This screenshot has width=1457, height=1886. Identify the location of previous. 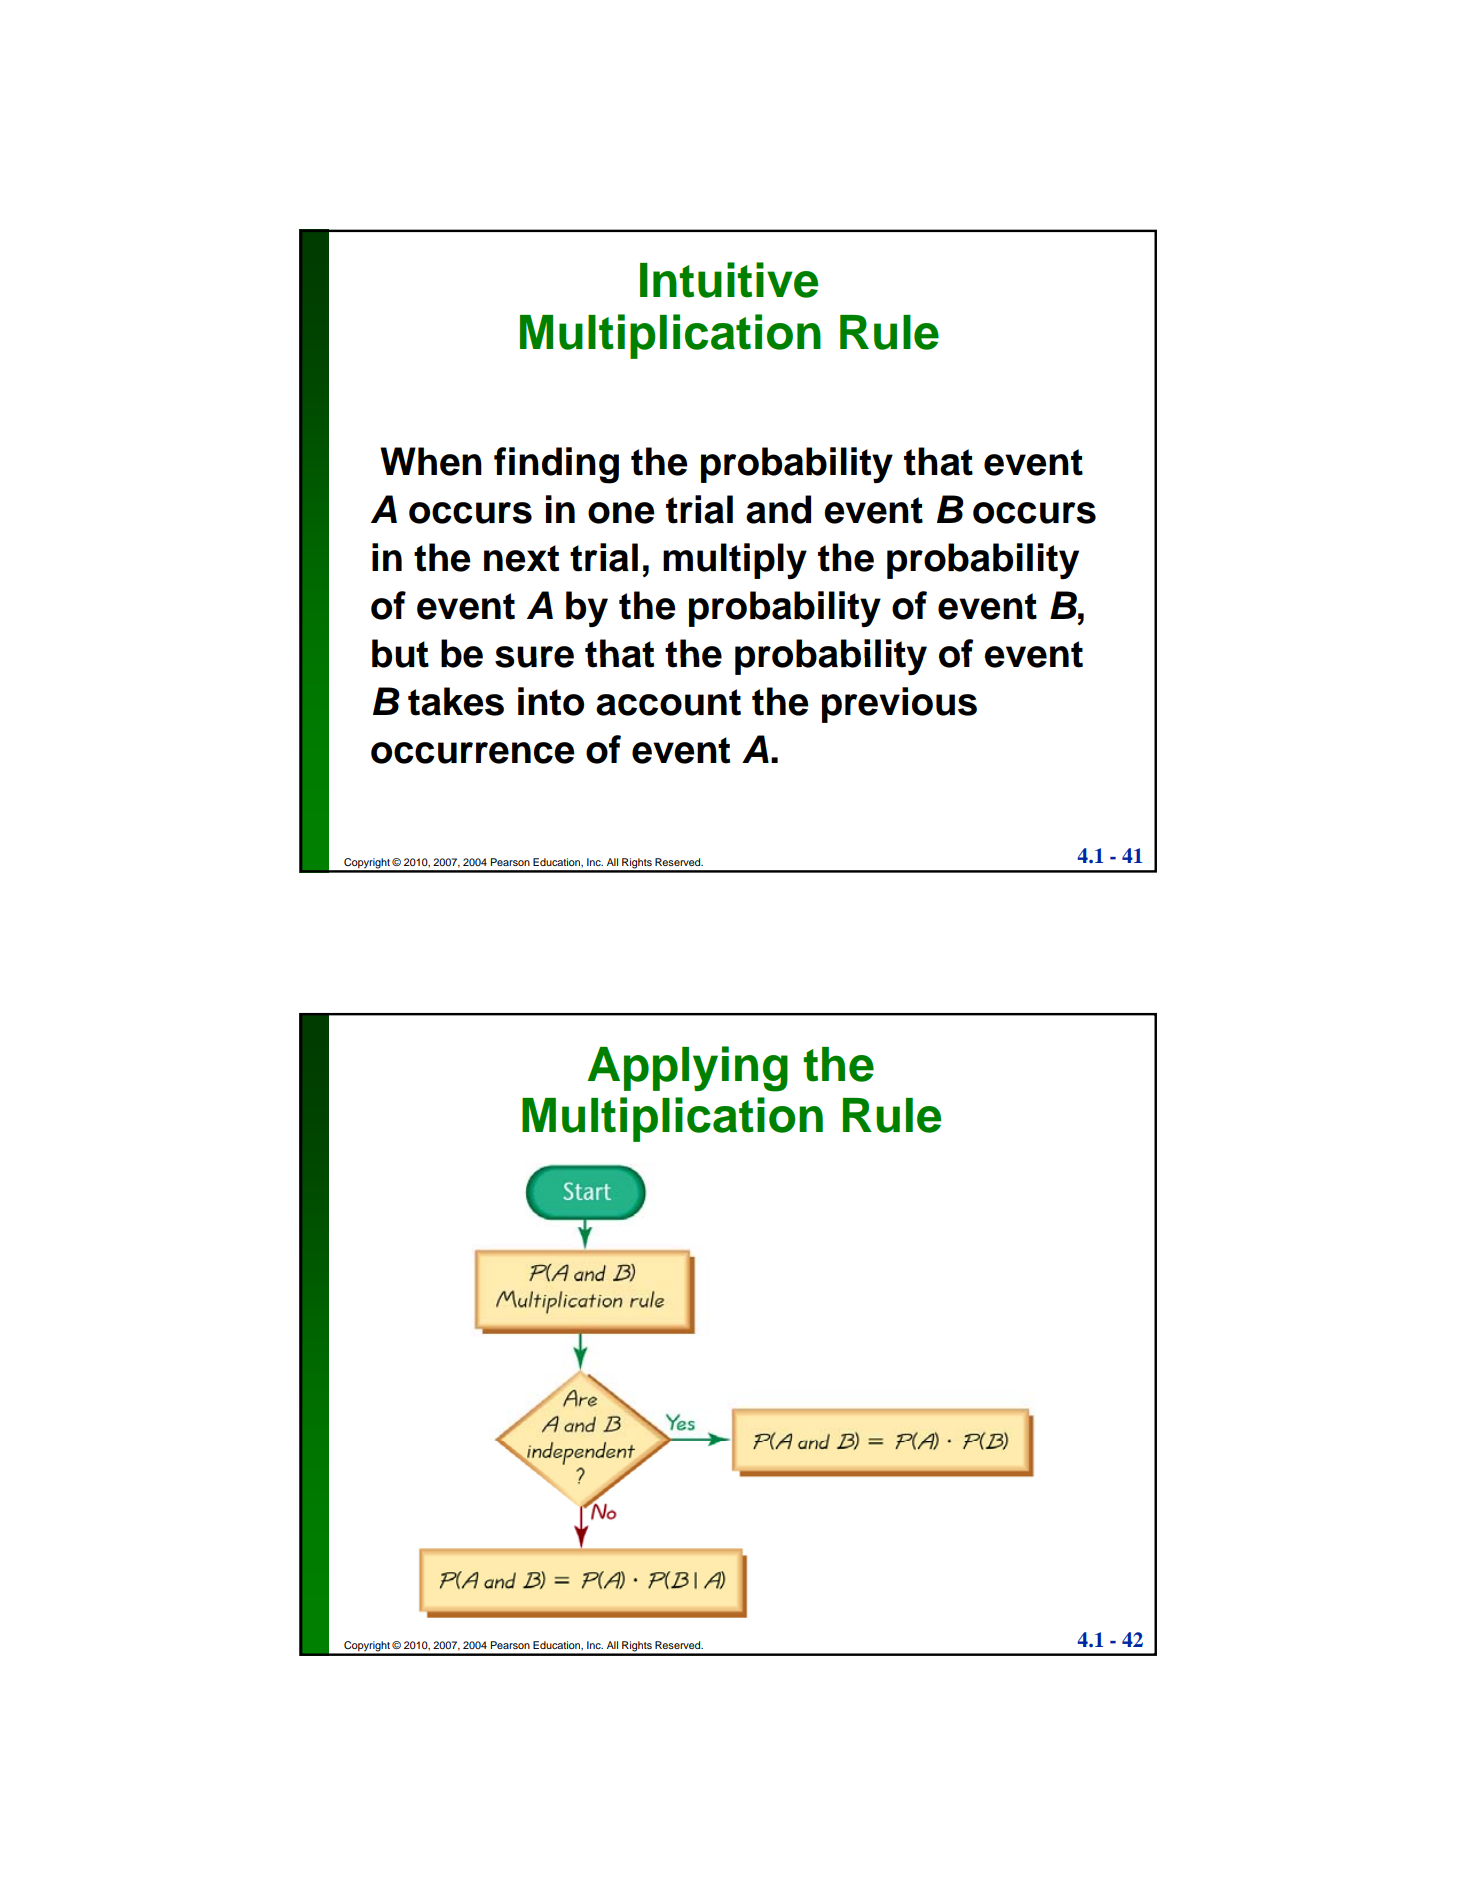
(899, 705).
